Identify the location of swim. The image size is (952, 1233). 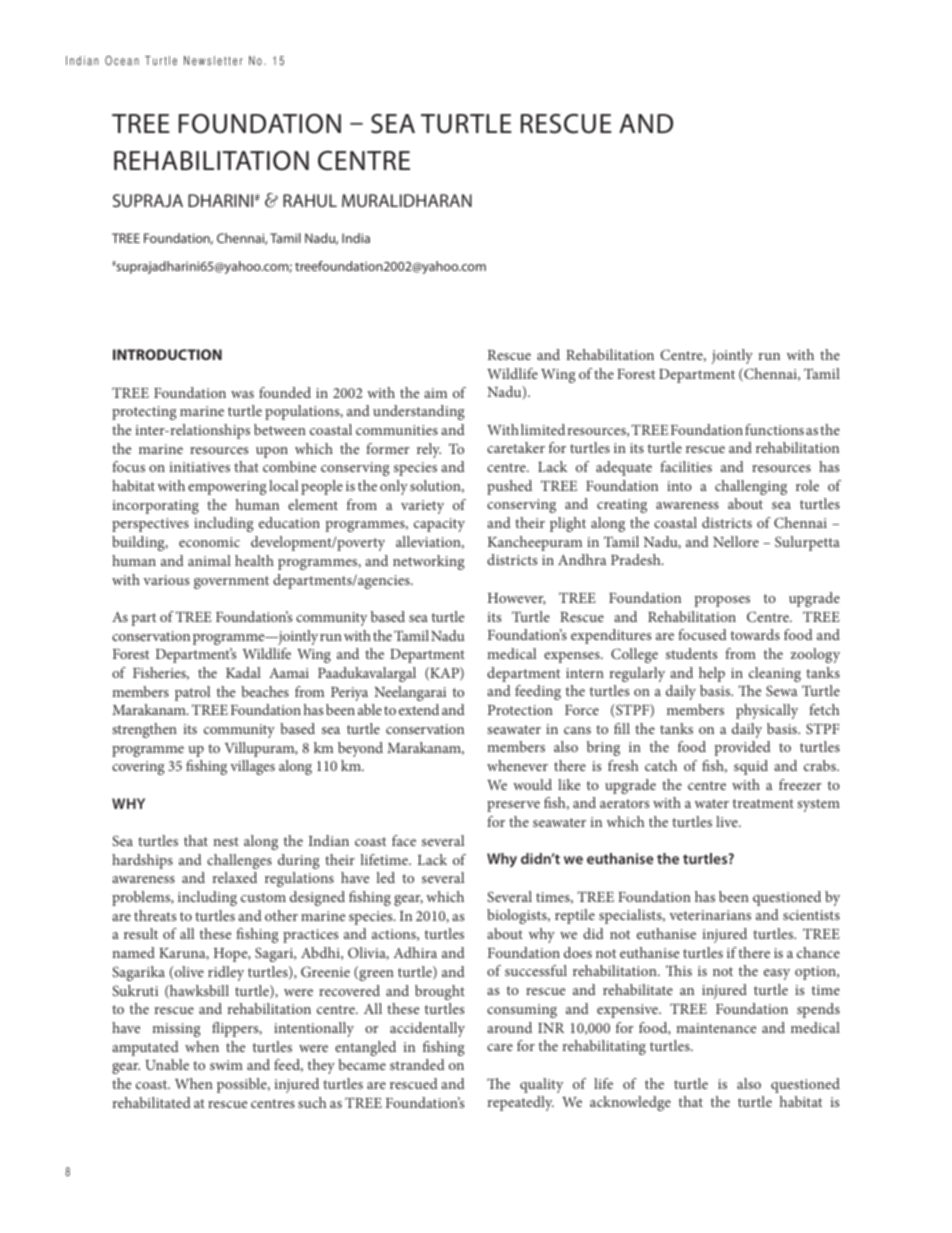
(226, 1065).
